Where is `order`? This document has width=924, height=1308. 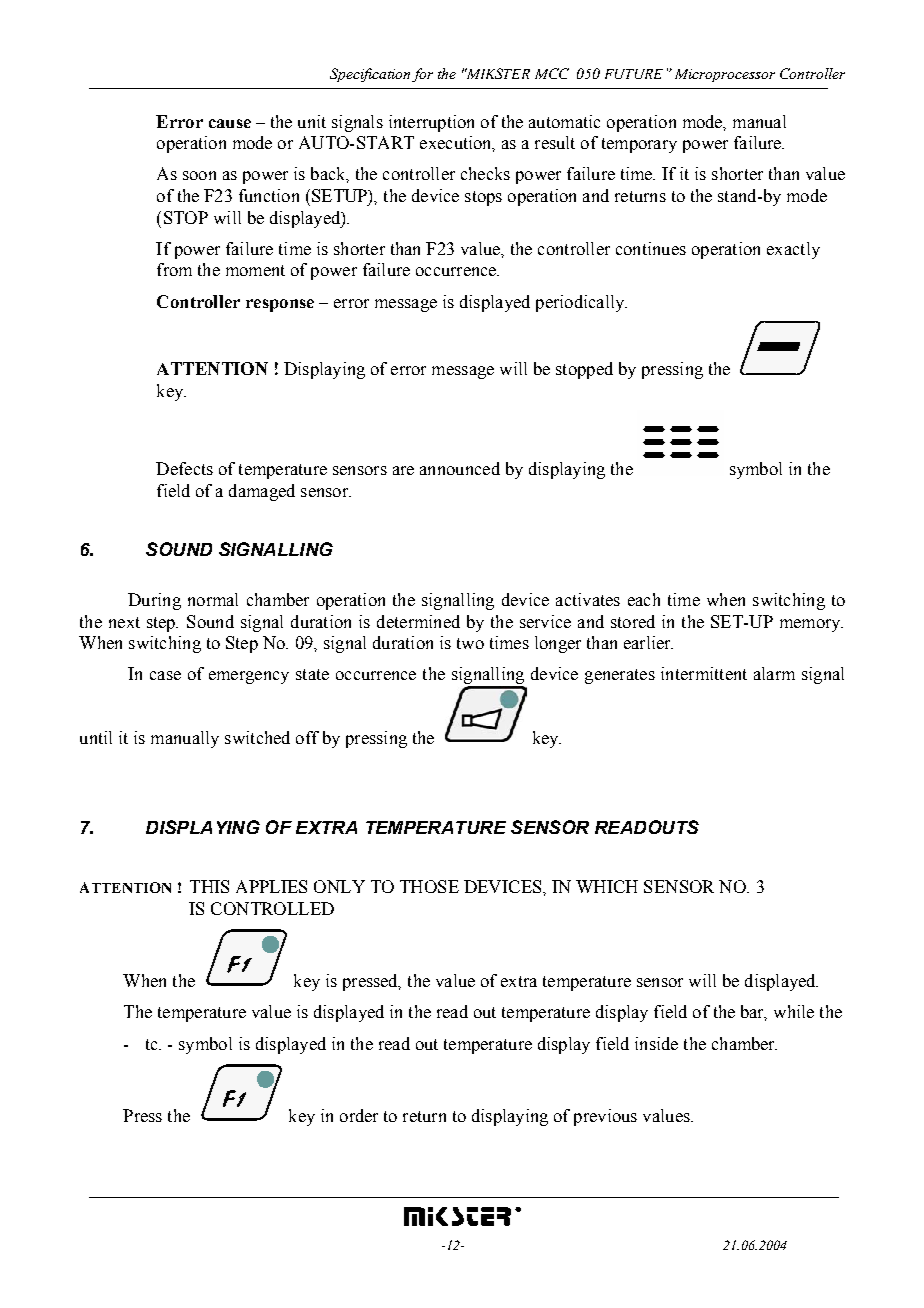 order is located at coordinates (359, 1115).
